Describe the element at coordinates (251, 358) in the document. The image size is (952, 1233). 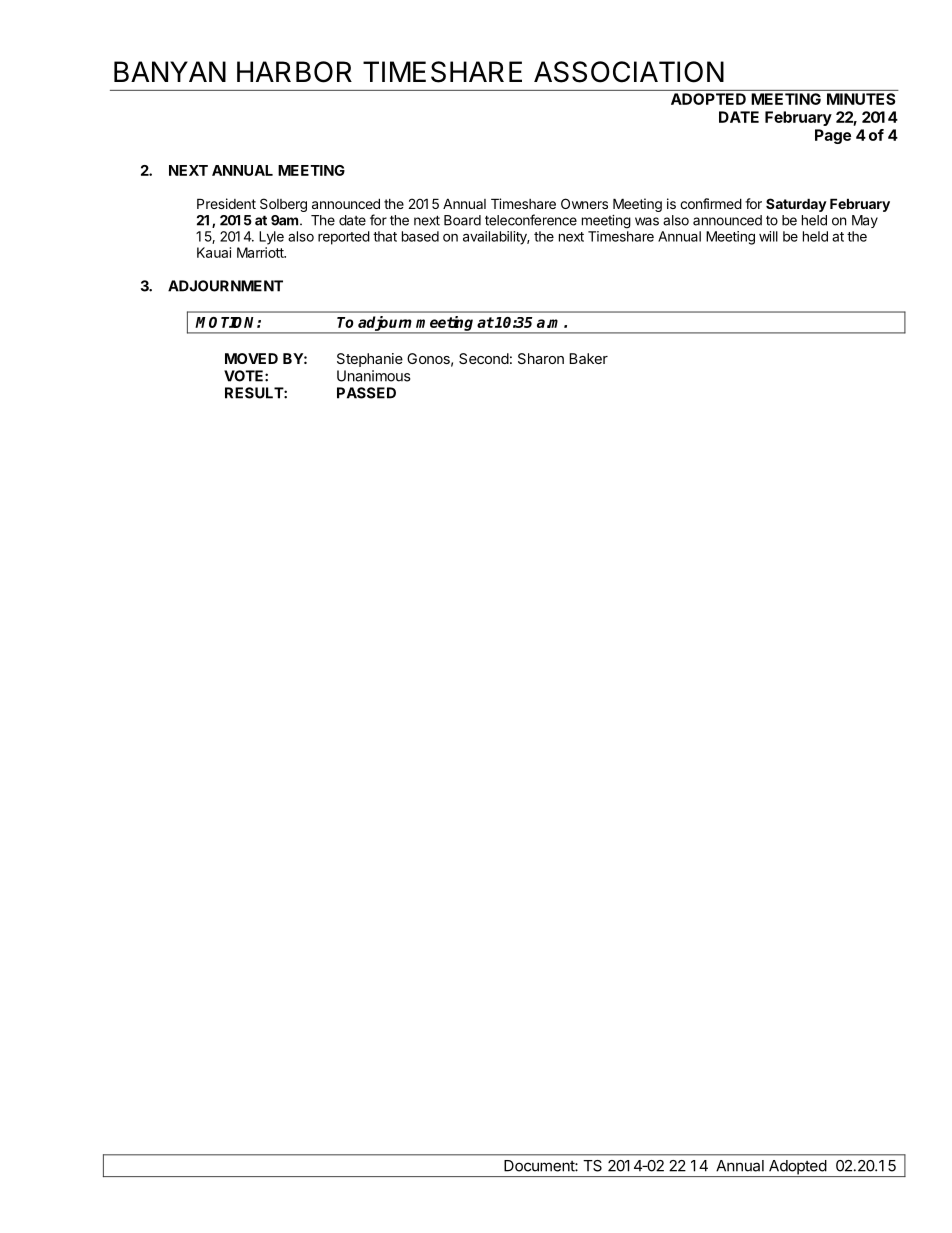
I see `MOVED` at that location.
